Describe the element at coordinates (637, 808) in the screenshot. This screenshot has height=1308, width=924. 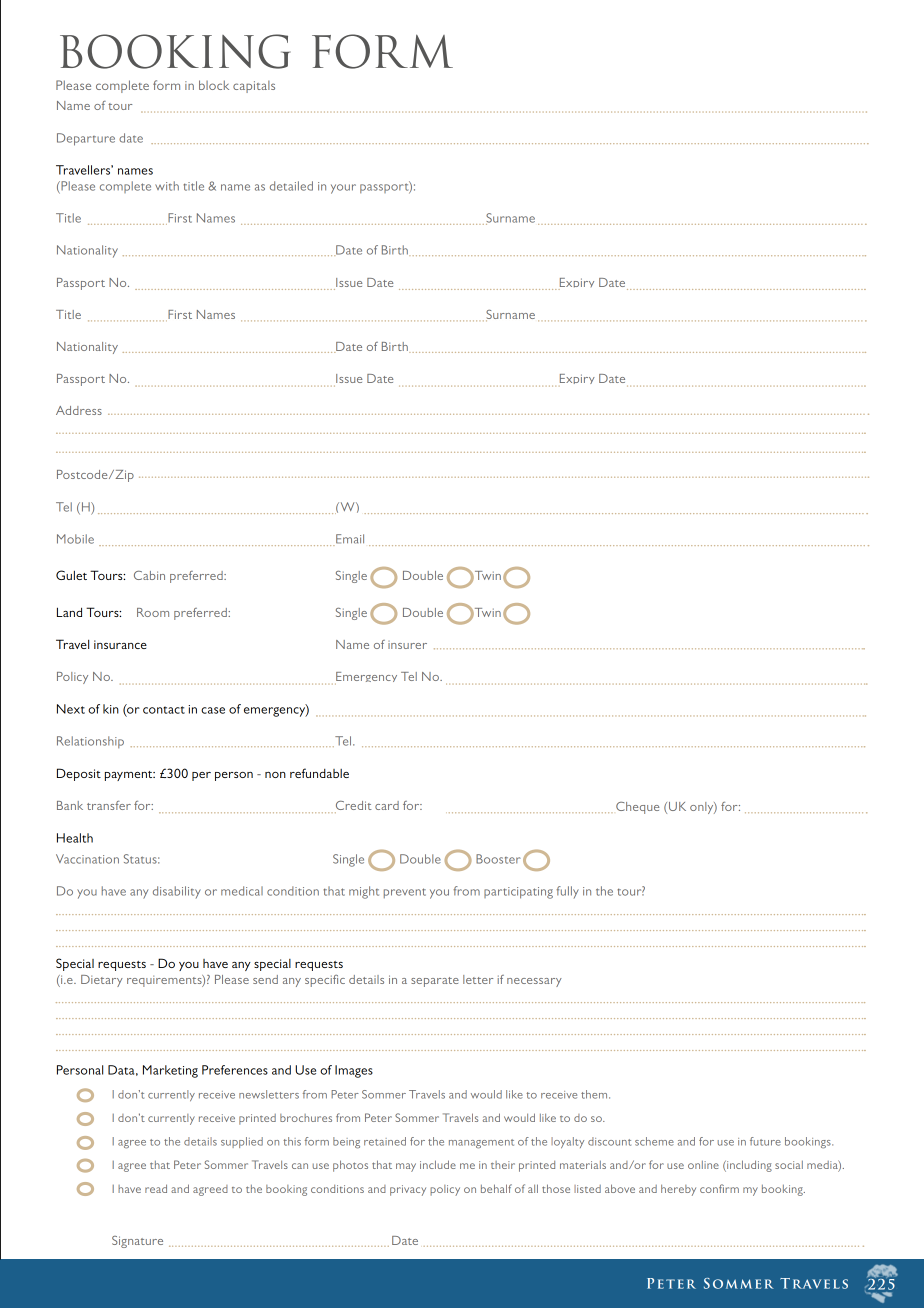
I see `Cheque` at that location.
